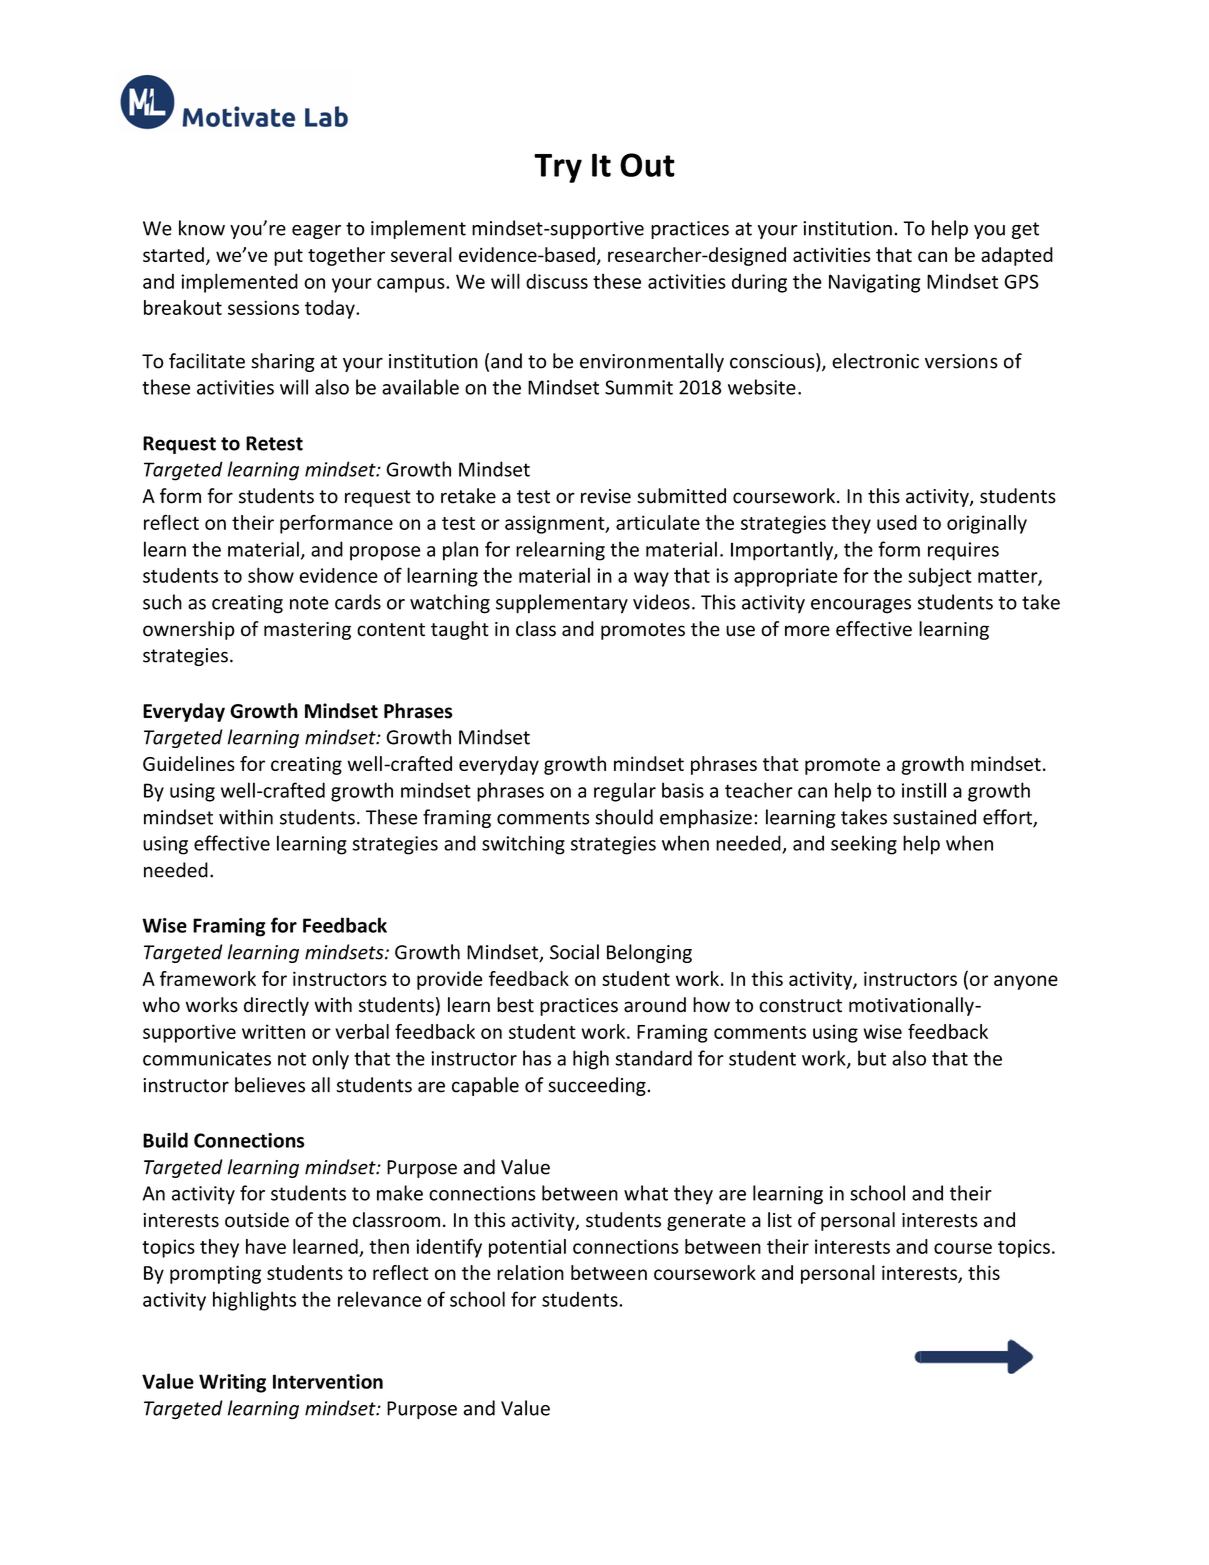  I want to click on relation, so click(530, 1272).
